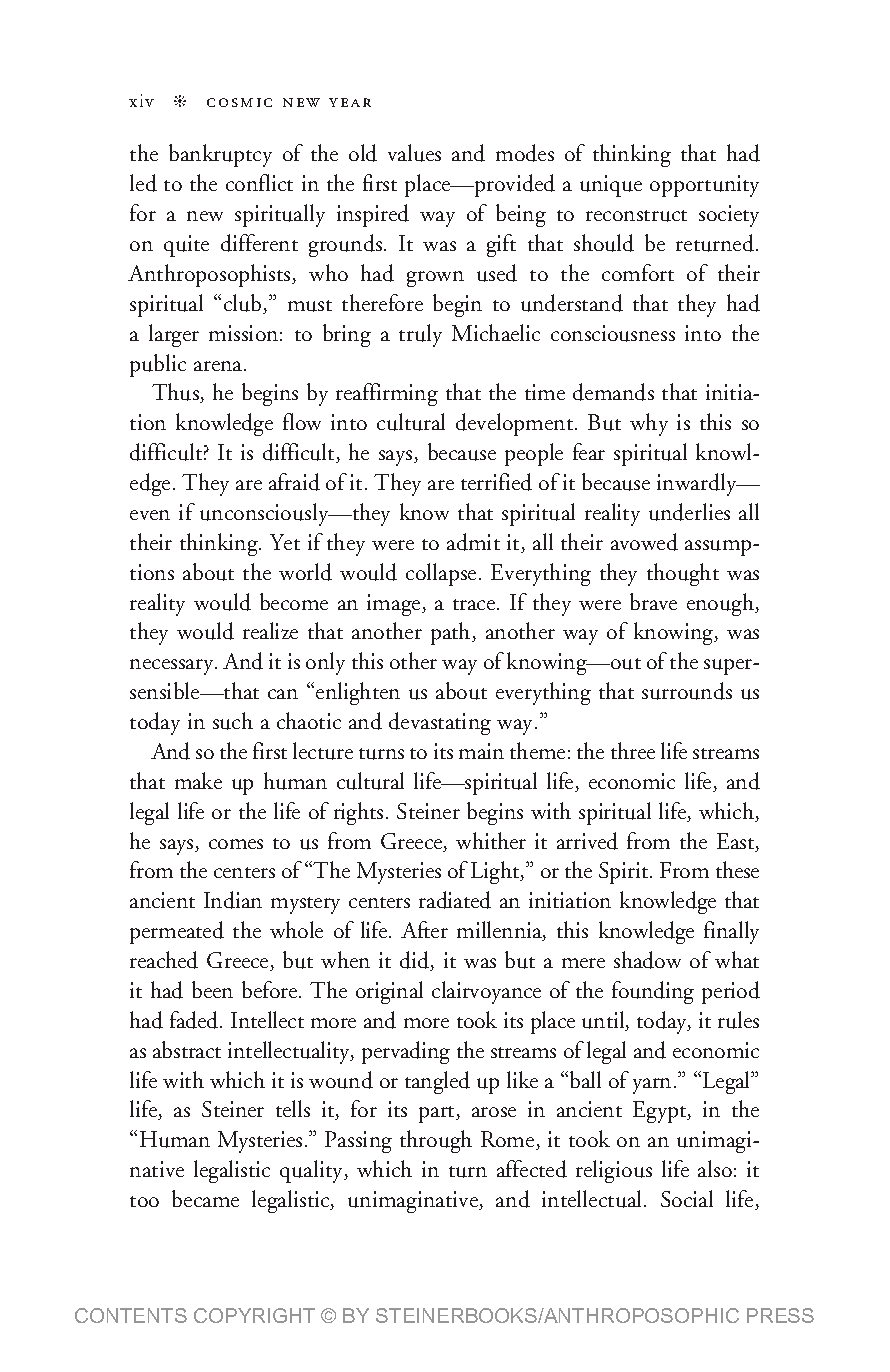  What do you see at coordinates (233, 721) in the screenshot?
I see `such` at bounding box center [233, 721].
